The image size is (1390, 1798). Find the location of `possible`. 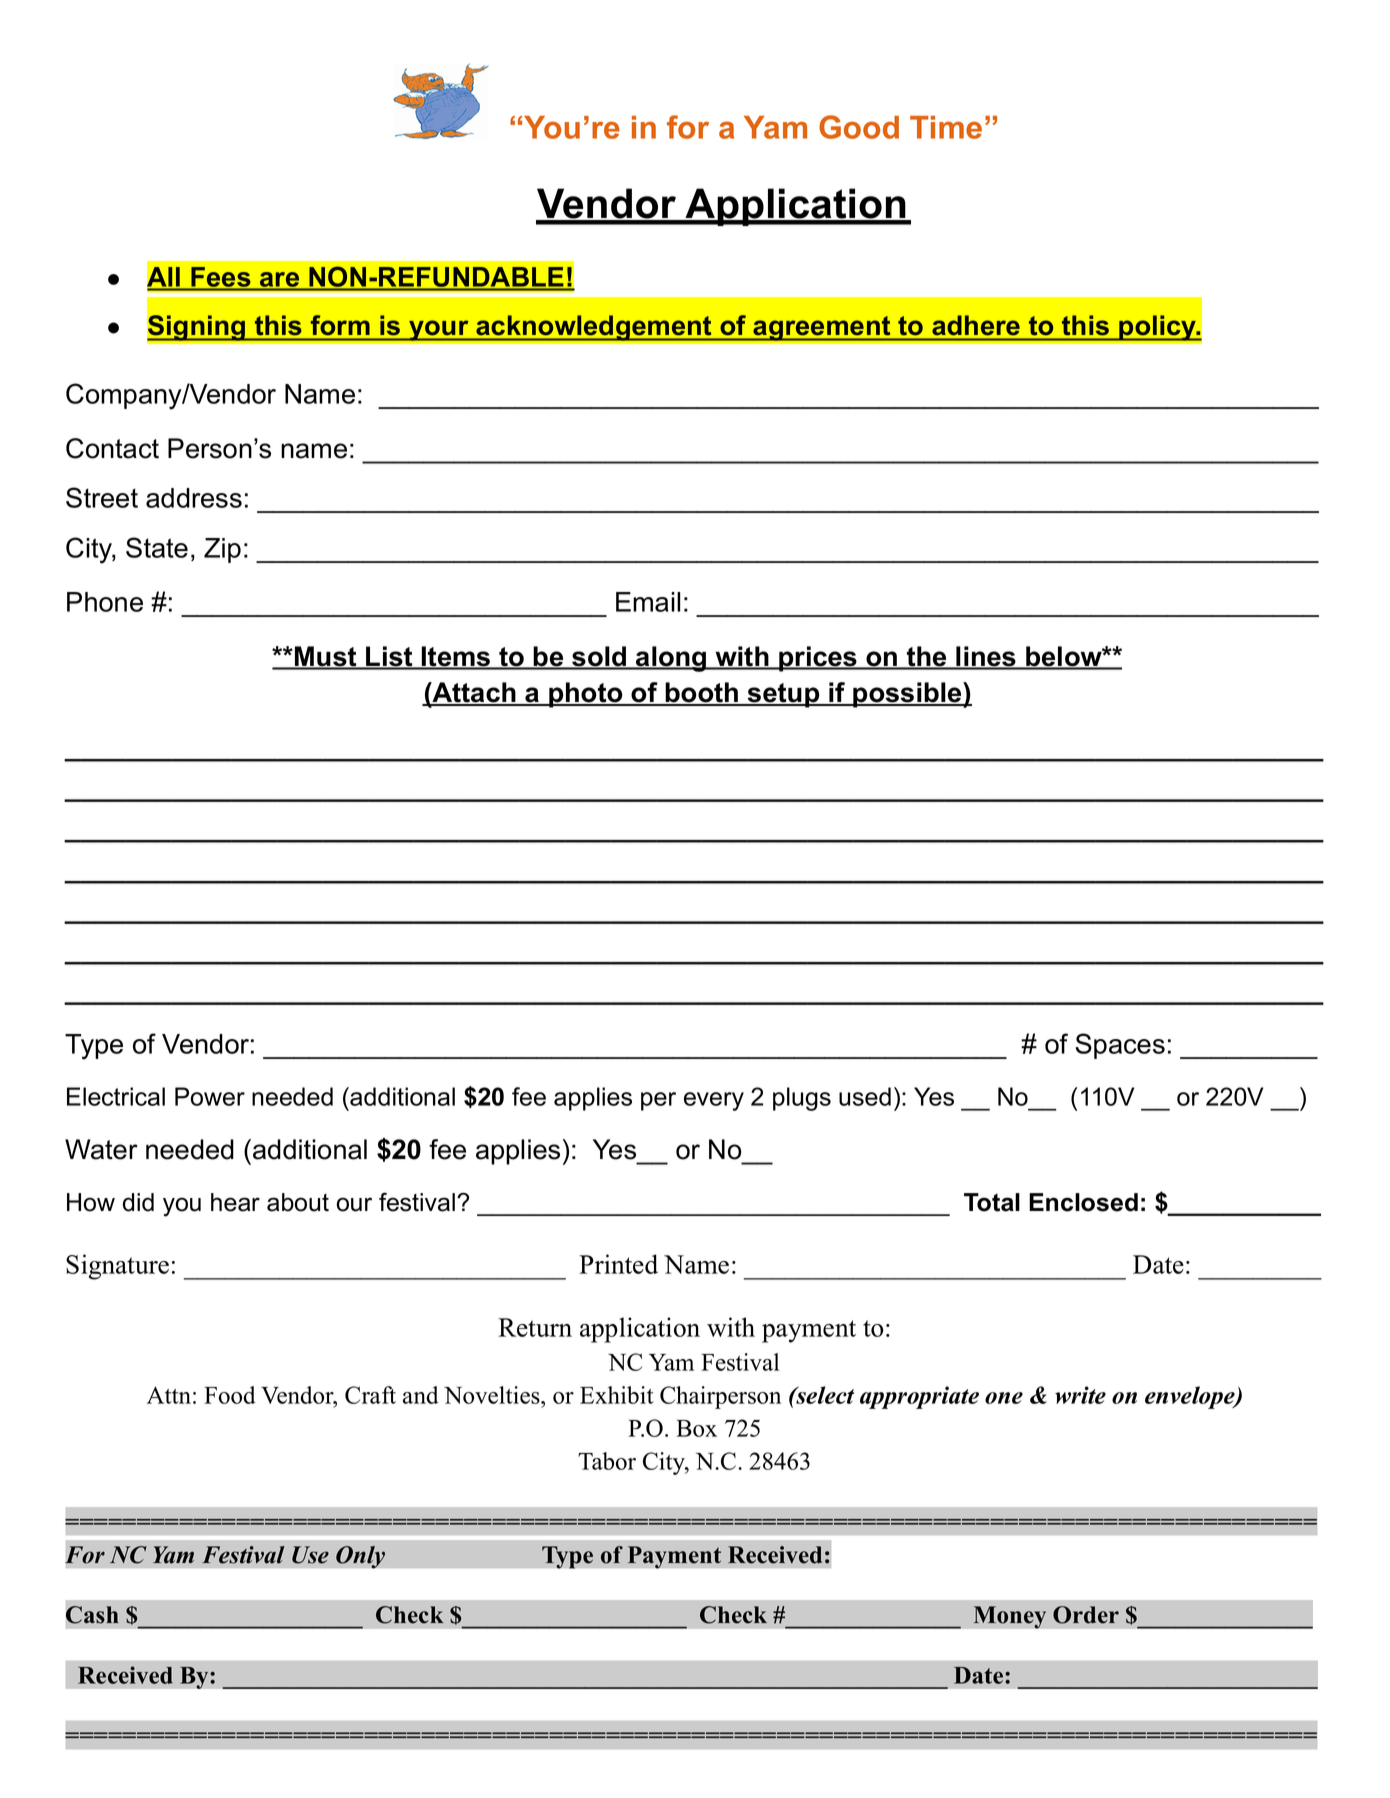

possible is located at coordinates (907, 695).
